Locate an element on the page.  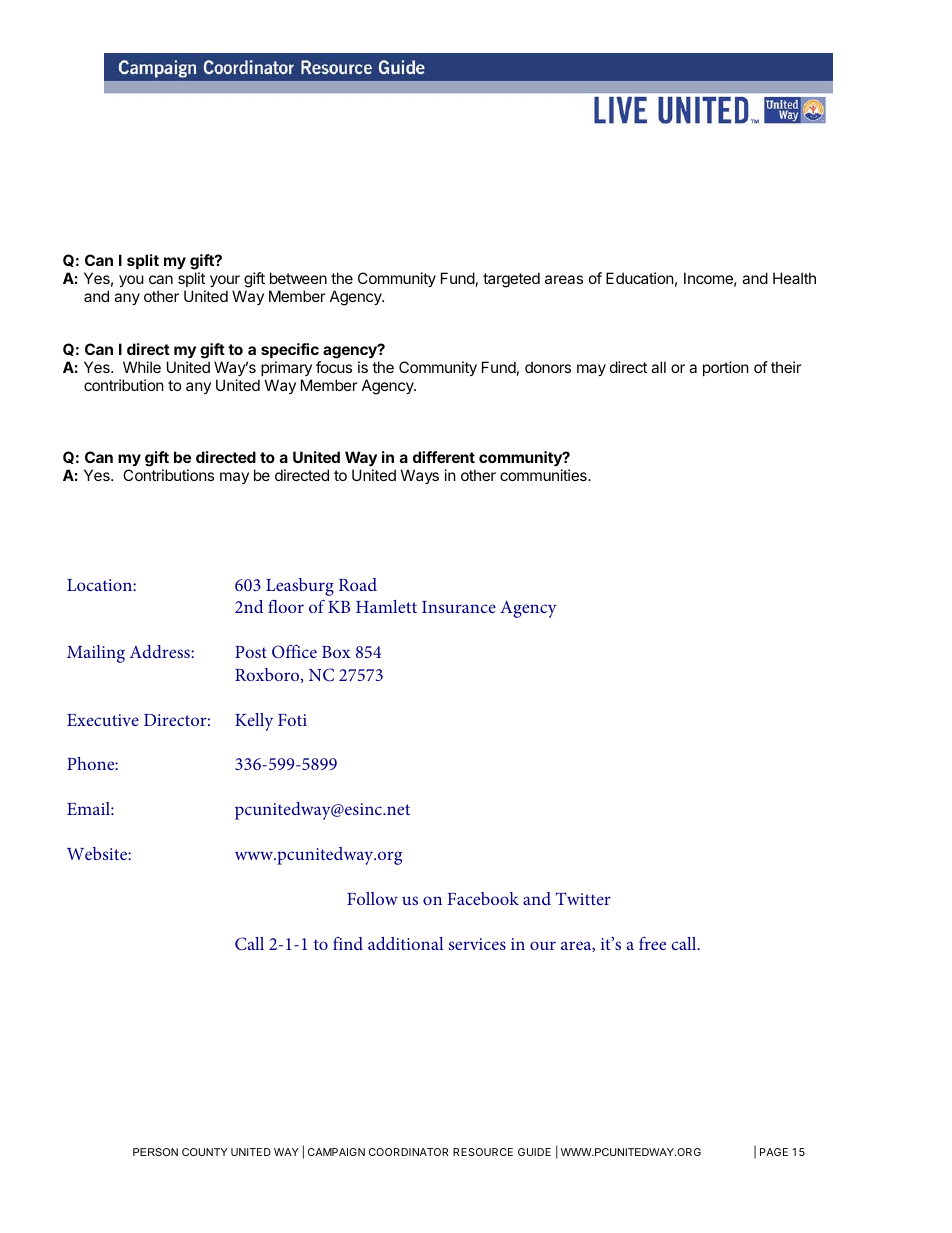
targeted is located at coordinates (511, 280).
